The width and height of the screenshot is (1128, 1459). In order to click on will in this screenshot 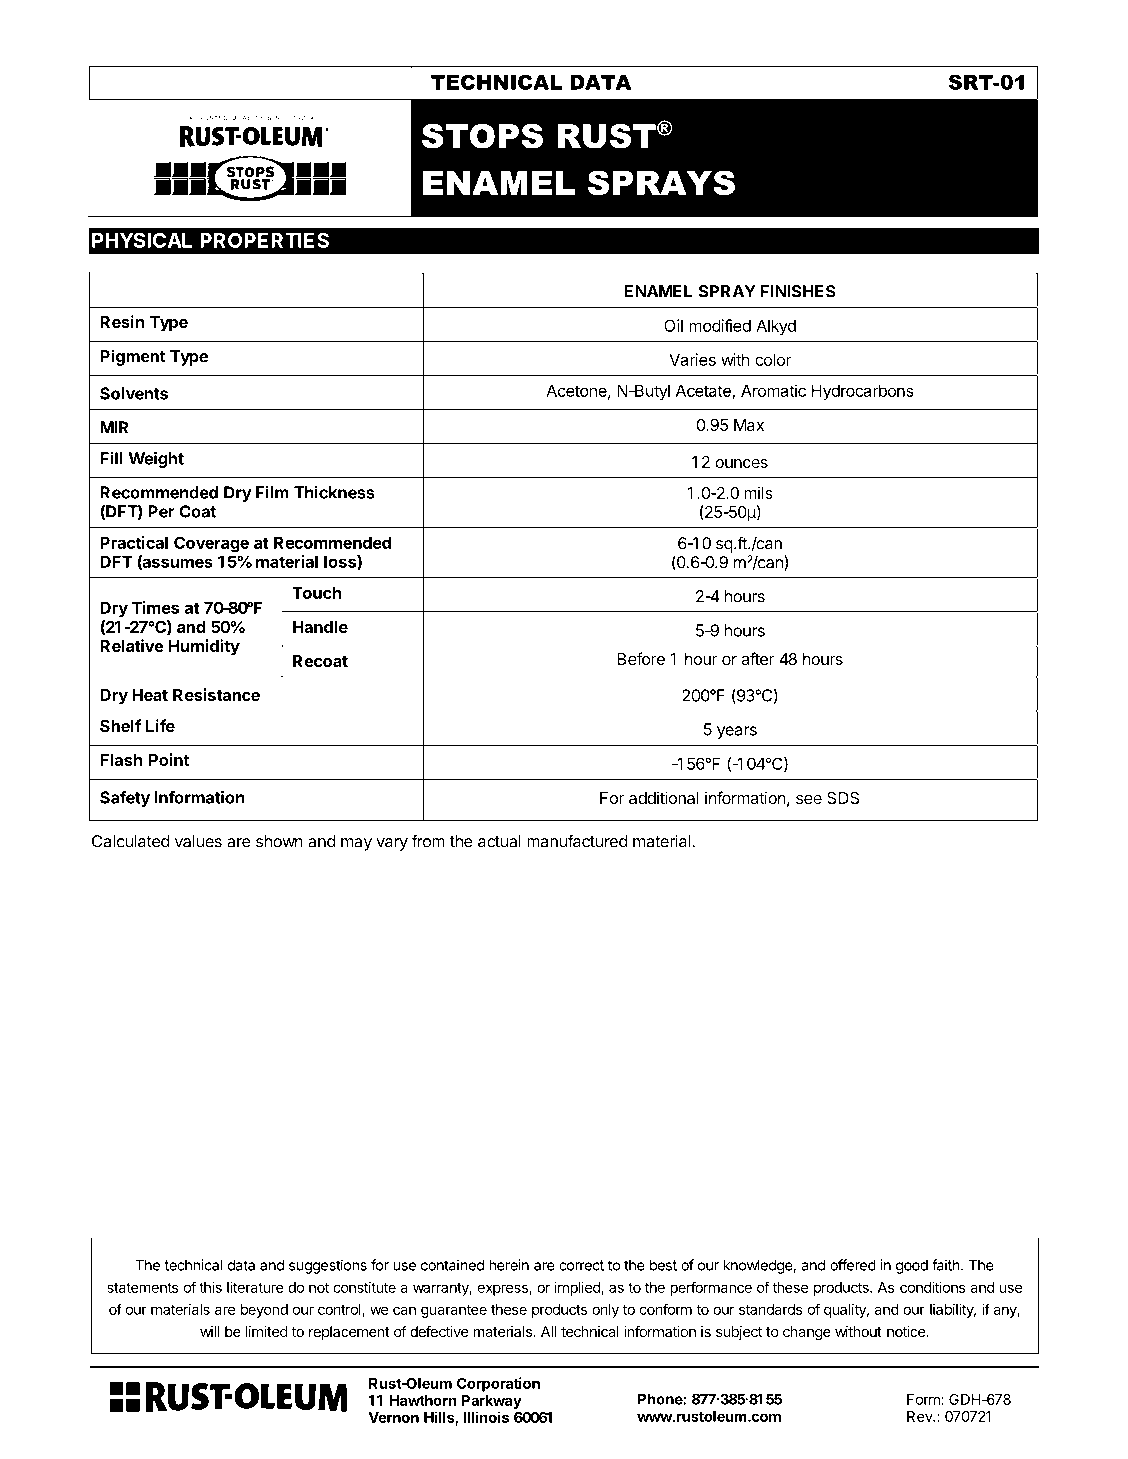, I will do `click(209, 1331)`.
